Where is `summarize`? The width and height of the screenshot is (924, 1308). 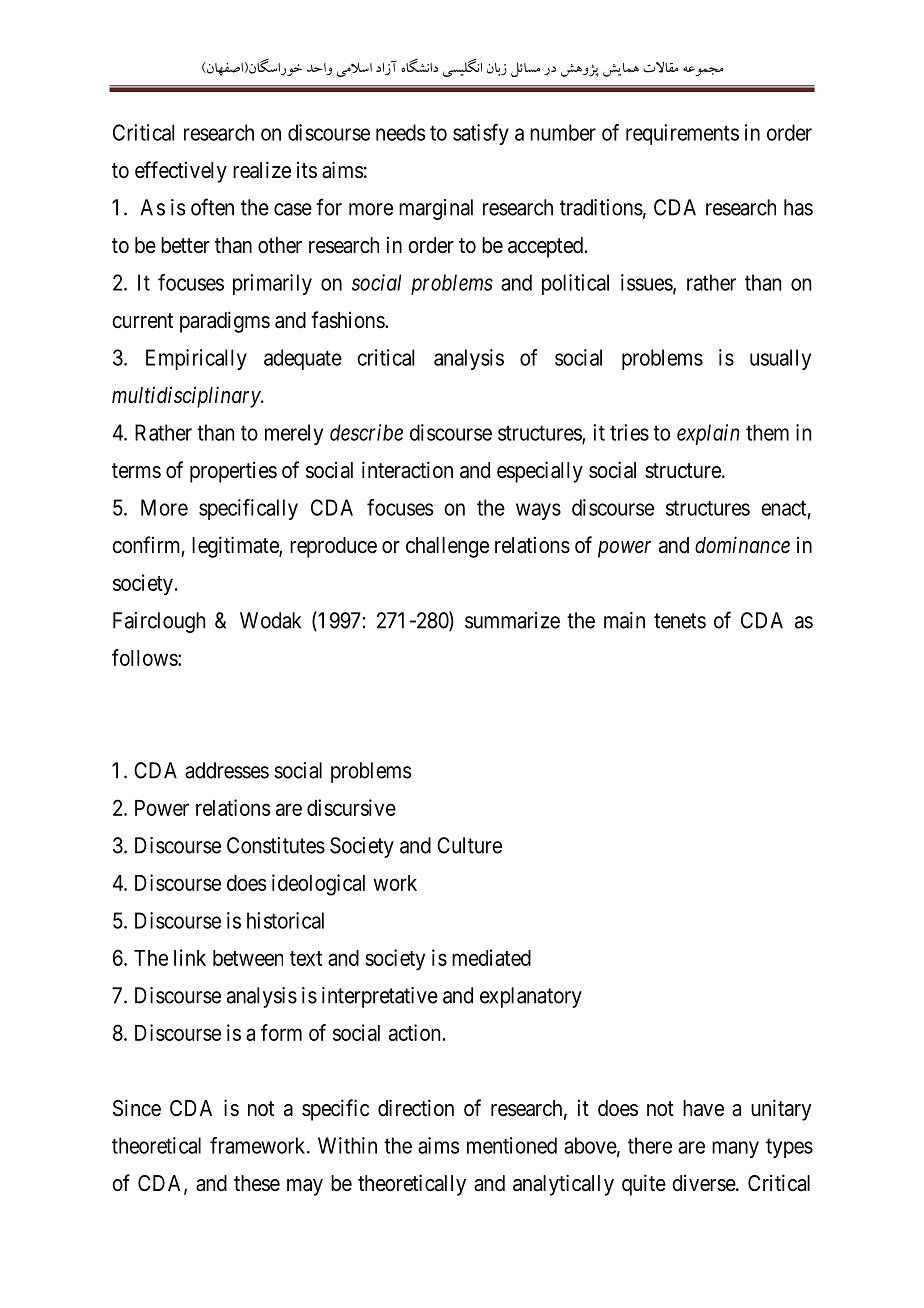
summarize is located at coordinates (512, 620).
